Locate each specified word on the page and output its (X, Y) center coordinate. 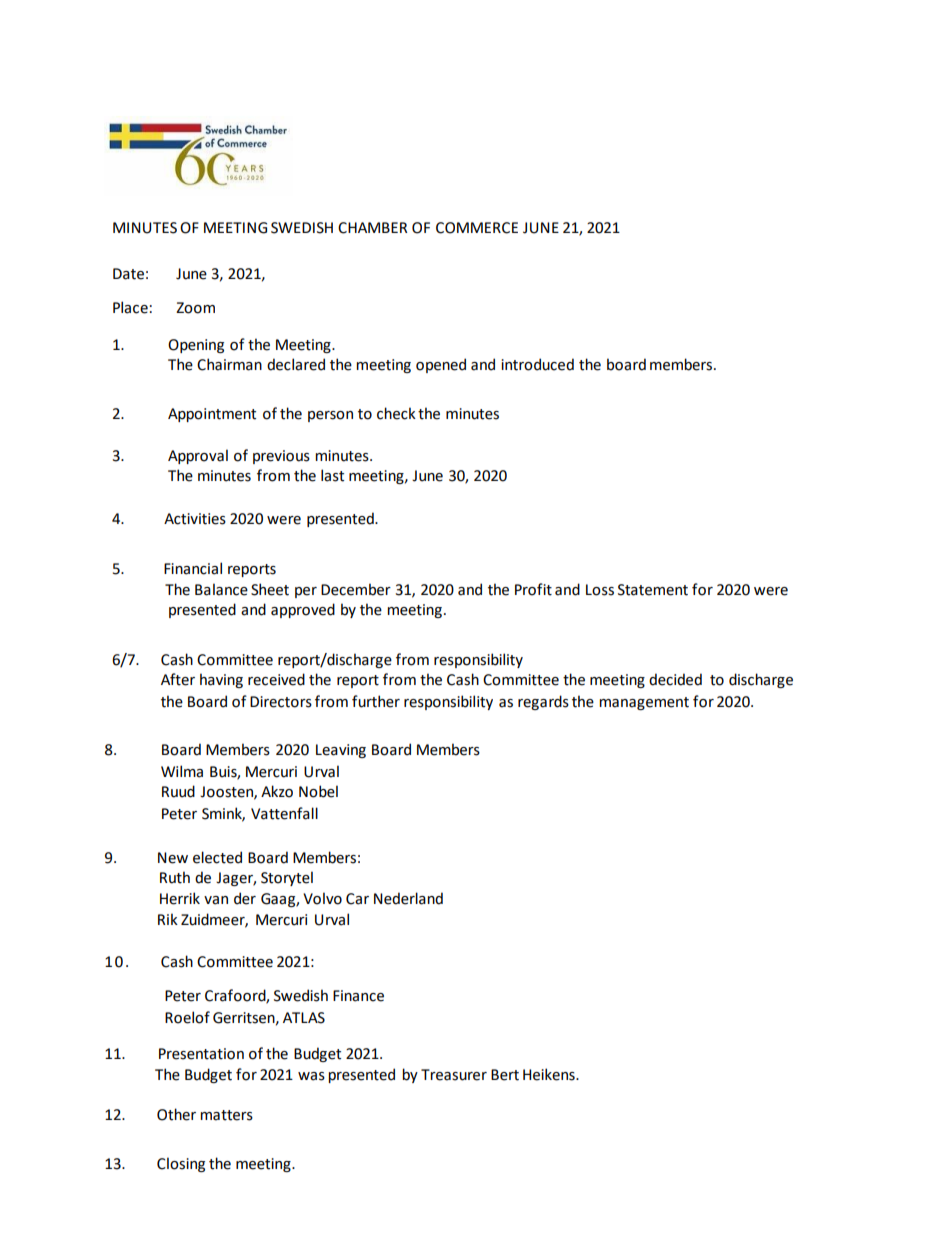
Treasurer (454, 1075)
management (644, 703)
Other (176, 1114)
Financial (193, 568)
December (356, 589)
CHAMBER (372, 228)
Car (357, 899)
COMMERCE (477, 228)
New (173, 858)
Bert (505, 1075)
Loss (600, 590)
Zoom (195, 308)
